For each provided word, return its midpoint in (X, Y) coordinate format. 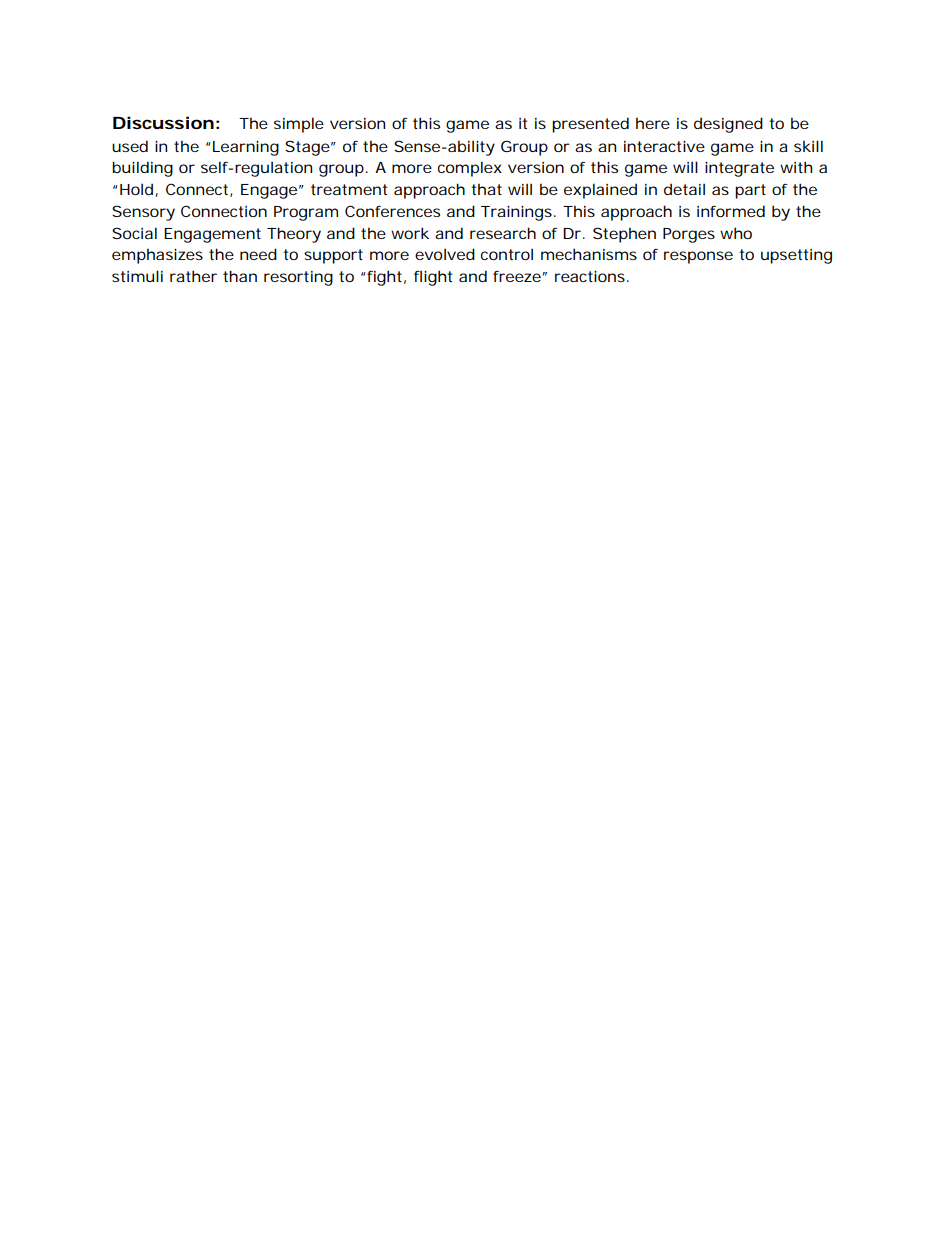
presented (590, 125)
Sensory (143, 213)
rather (193, 276)
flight (433, 278)
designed (728, 125)
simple (299, 125)
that (486, 189)
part (750, 191)
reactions (590, 276)
